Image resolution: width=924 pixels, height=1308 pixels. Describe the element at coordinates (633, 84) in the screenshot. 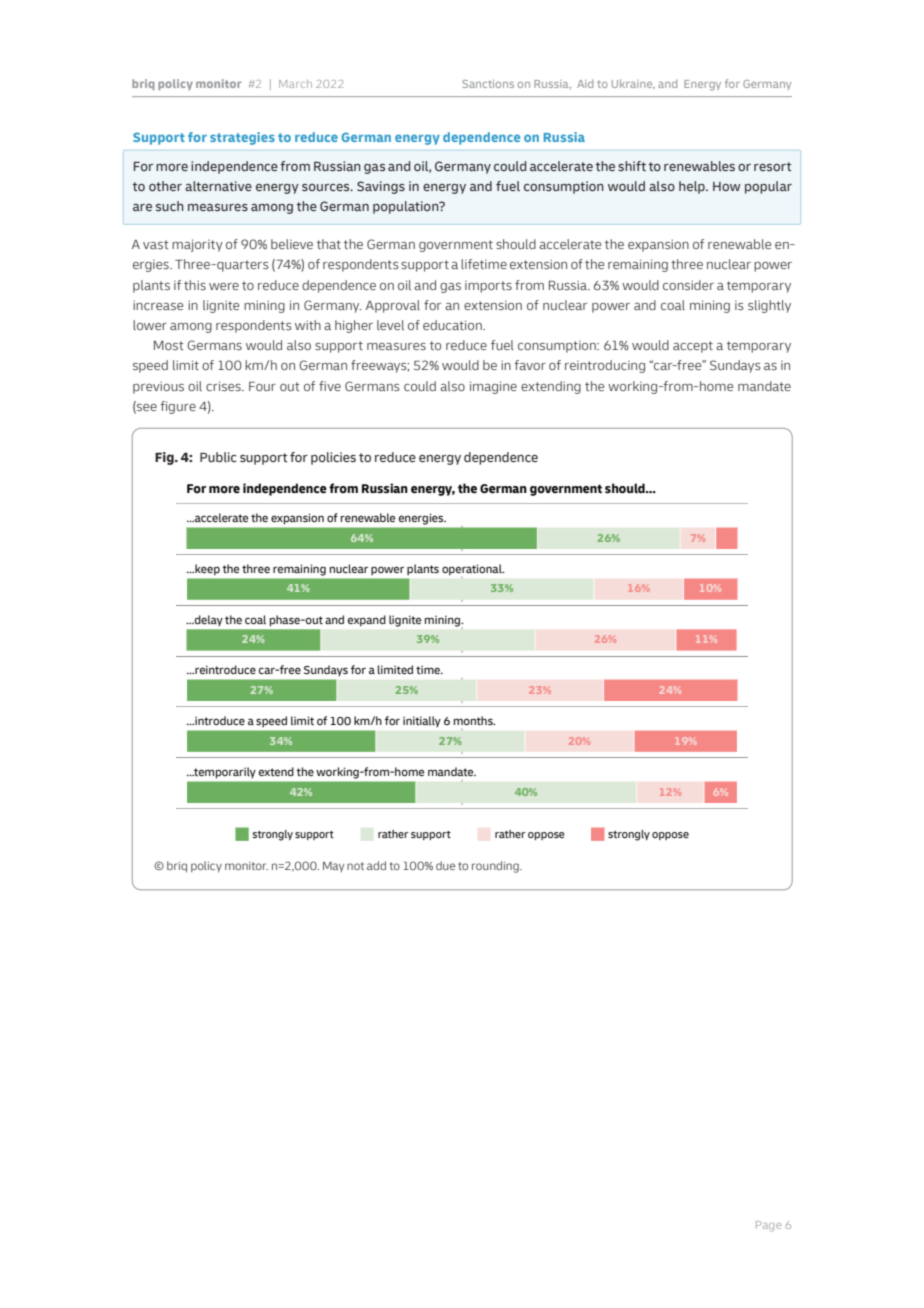

I see `Ukraine` at that location.
